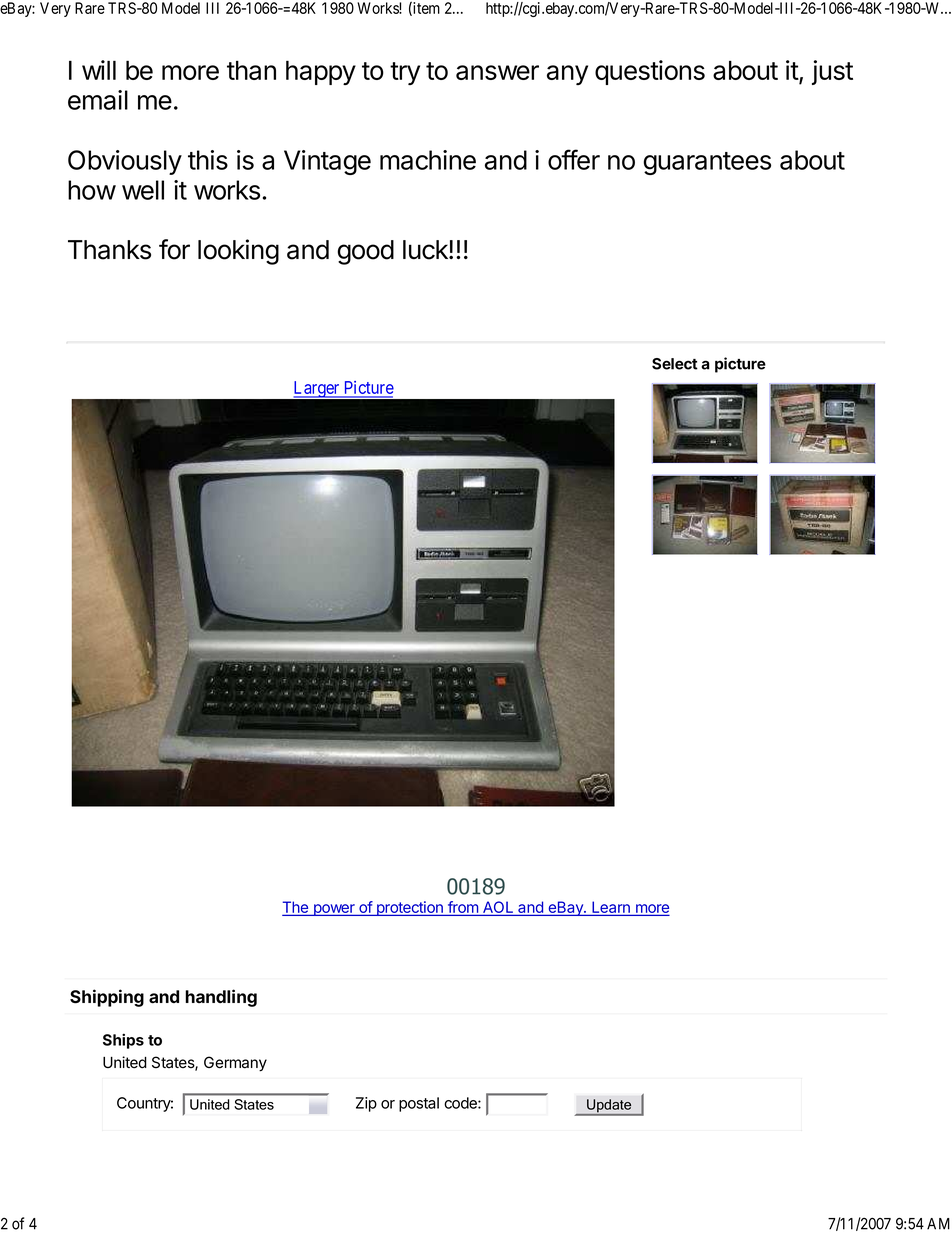 This page has height=1233, width=952. Describe the element at coordinates (98, 100) in the page. I see `email` at that location.
